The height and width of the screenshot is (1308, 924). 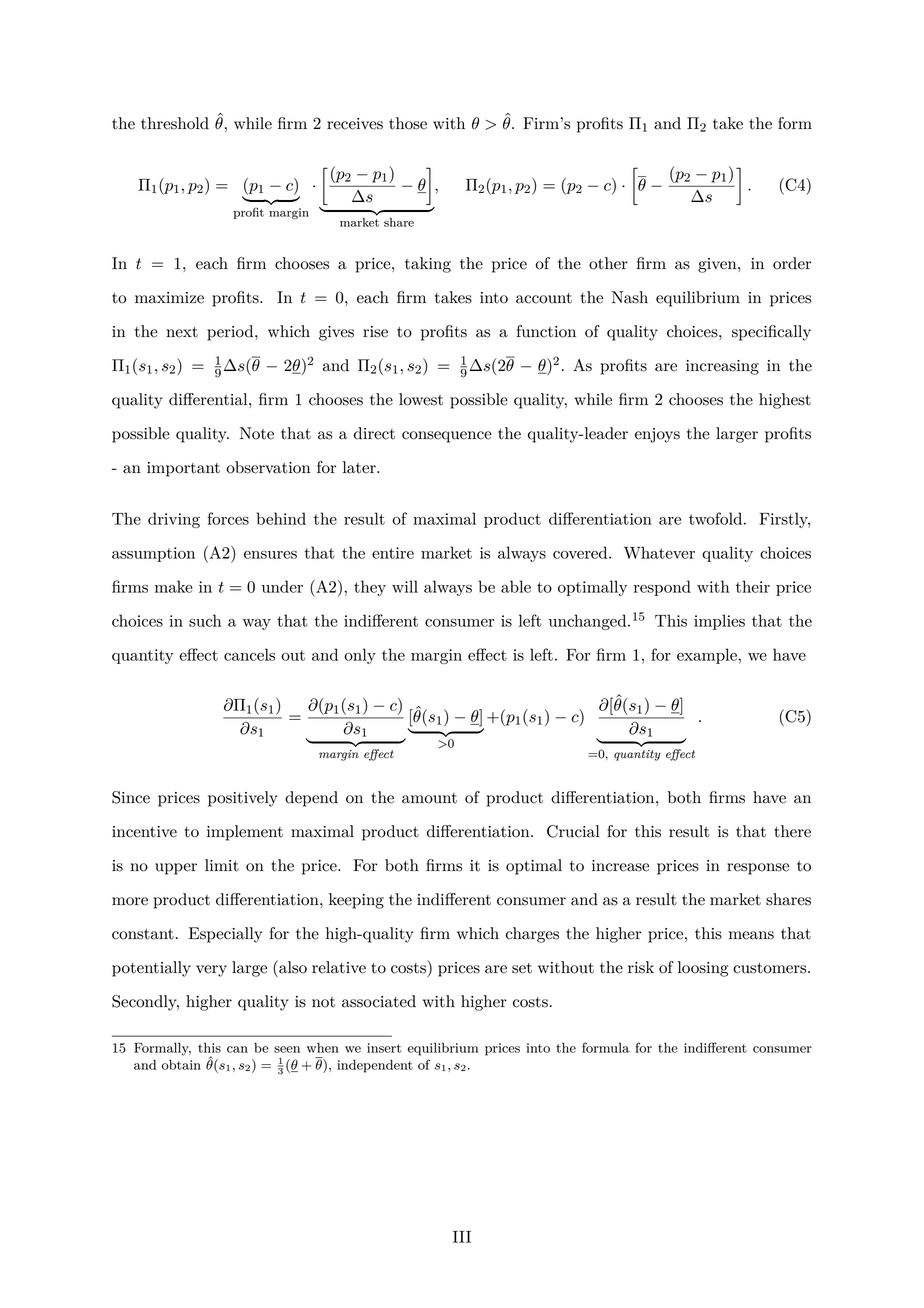 I want to click on consequence, so click(x=447, y=437).
